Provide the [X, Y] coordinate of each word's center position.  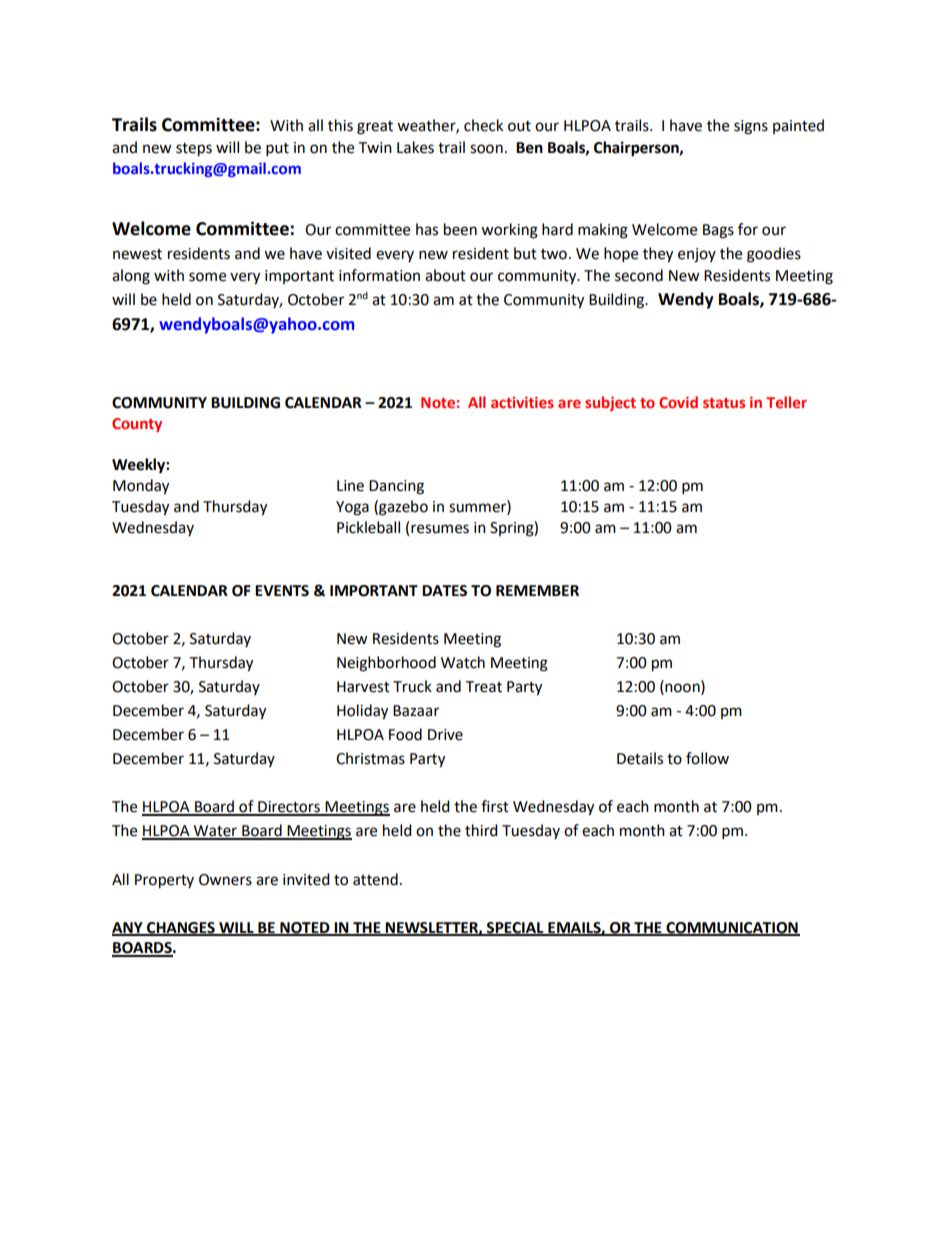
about [445, 275]
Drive [445, 735]
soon [486, 149]
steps [194, 150]
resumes [440, 529]
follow [707, 758]
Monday [141, 487]
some [207, 277]
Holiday [362, 712]
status [724, 403]
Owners [225, 880]
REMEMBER [537, 590]
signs [751, 127]
